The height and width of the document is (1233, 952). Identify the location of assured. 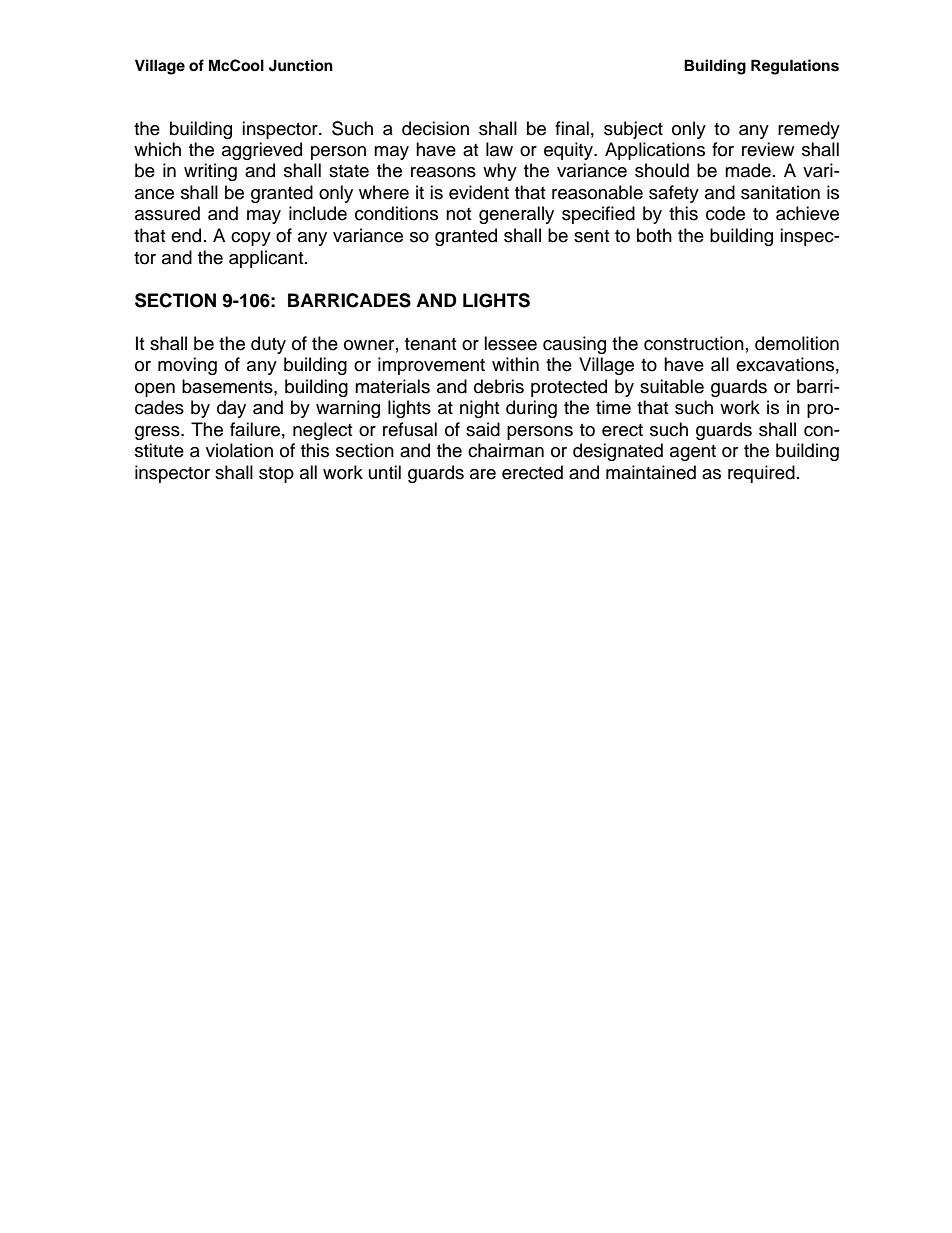
(167, 213).
